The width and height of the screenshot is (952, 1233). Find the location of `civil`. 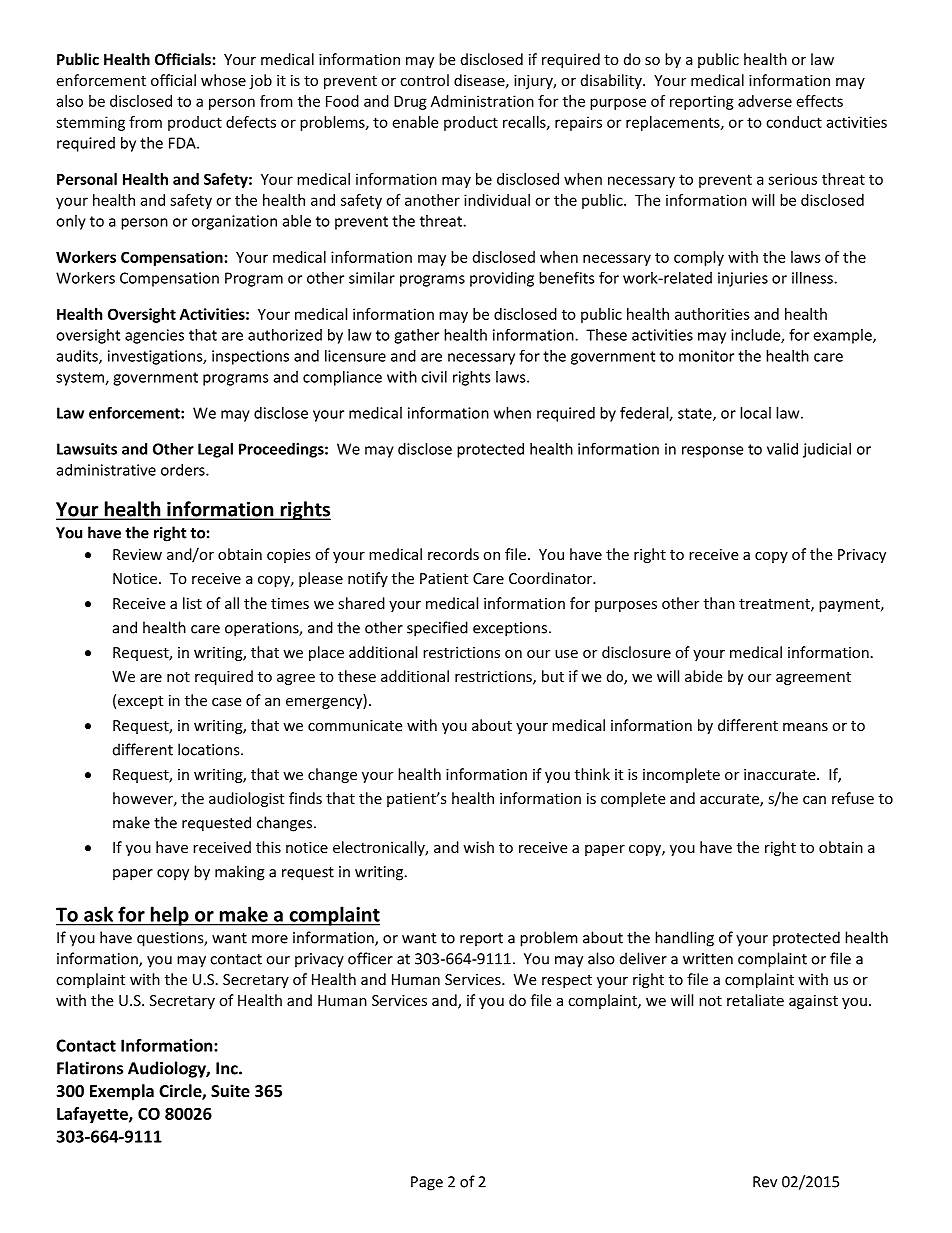

civil is located at coordinates (434, 377).
